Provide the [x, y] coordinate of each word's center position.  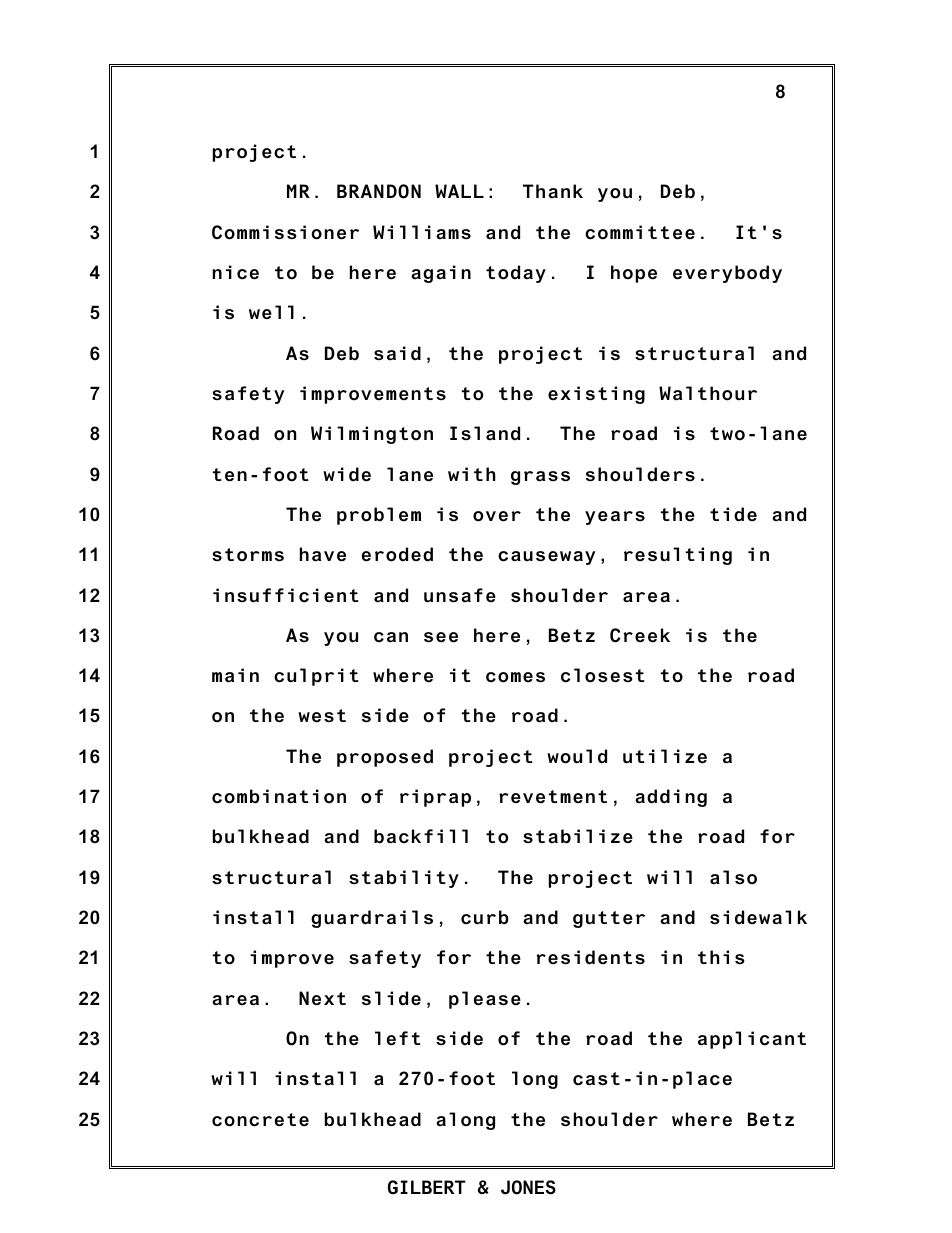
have [323, 554]
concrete [260, 1120]
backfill [421, 836]
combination [279, 796]
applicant [752, 1040]
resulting [678, 556]
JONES [528, 1187]
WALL [459, 191]
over [497, 516]
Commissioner [285, 232]
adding [671, 798]
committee [640, 232]
